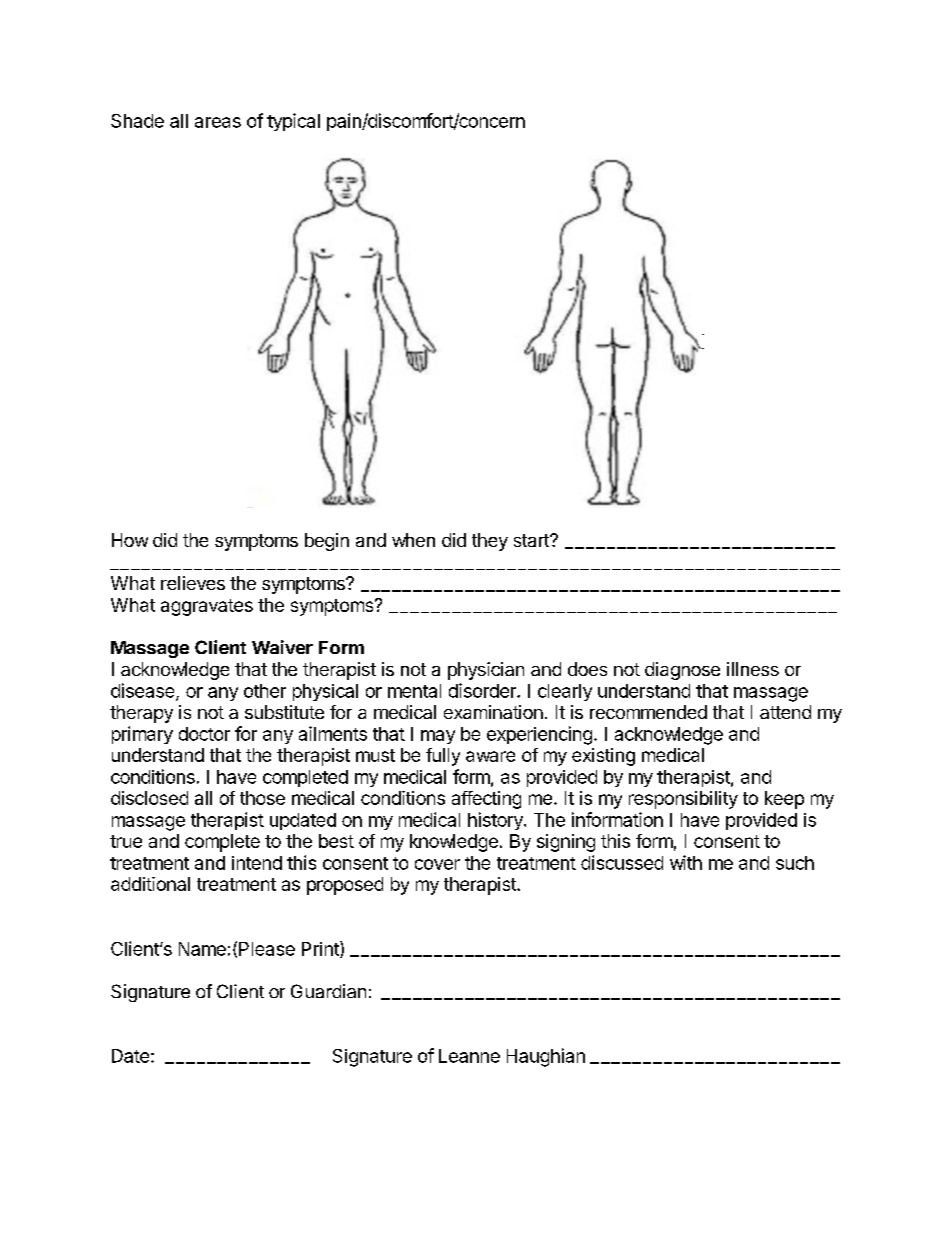  What do you see at coordinates (753, 669) in the screenshot?
I see `illness` at bounding box center [753, 669].
